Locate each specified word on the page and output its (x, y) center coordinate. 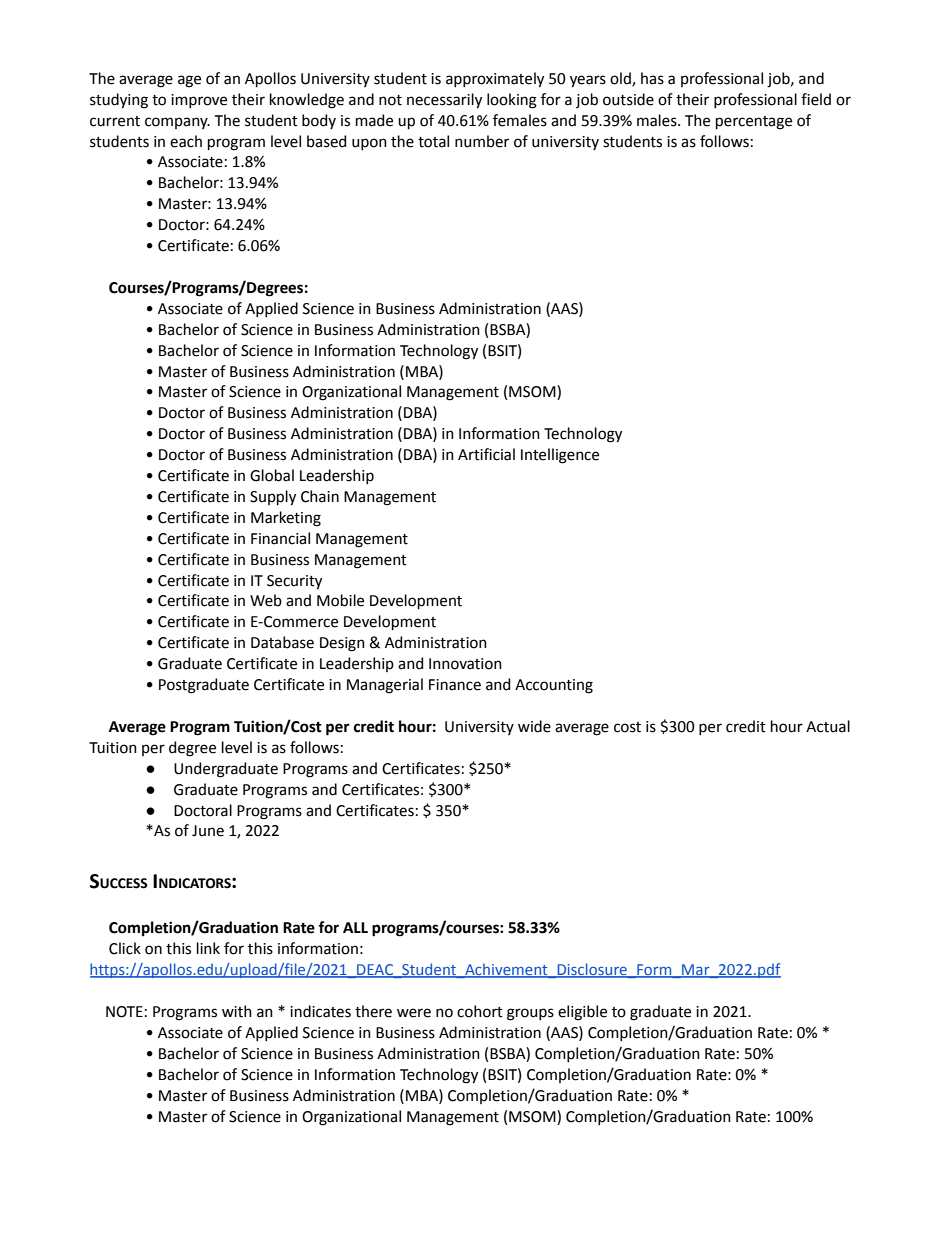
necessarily (444, 101)
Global (272, 475)
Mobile (340, 600)
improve (199, 101)
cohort (480, 1011)
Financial (280, 538)
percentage (754, 123)
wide (534, 726)
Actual (828, 726)
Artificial (486, 454)
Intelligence (560, 456)
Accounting (554, 686)
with (237, 1011)
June (208, 831)
